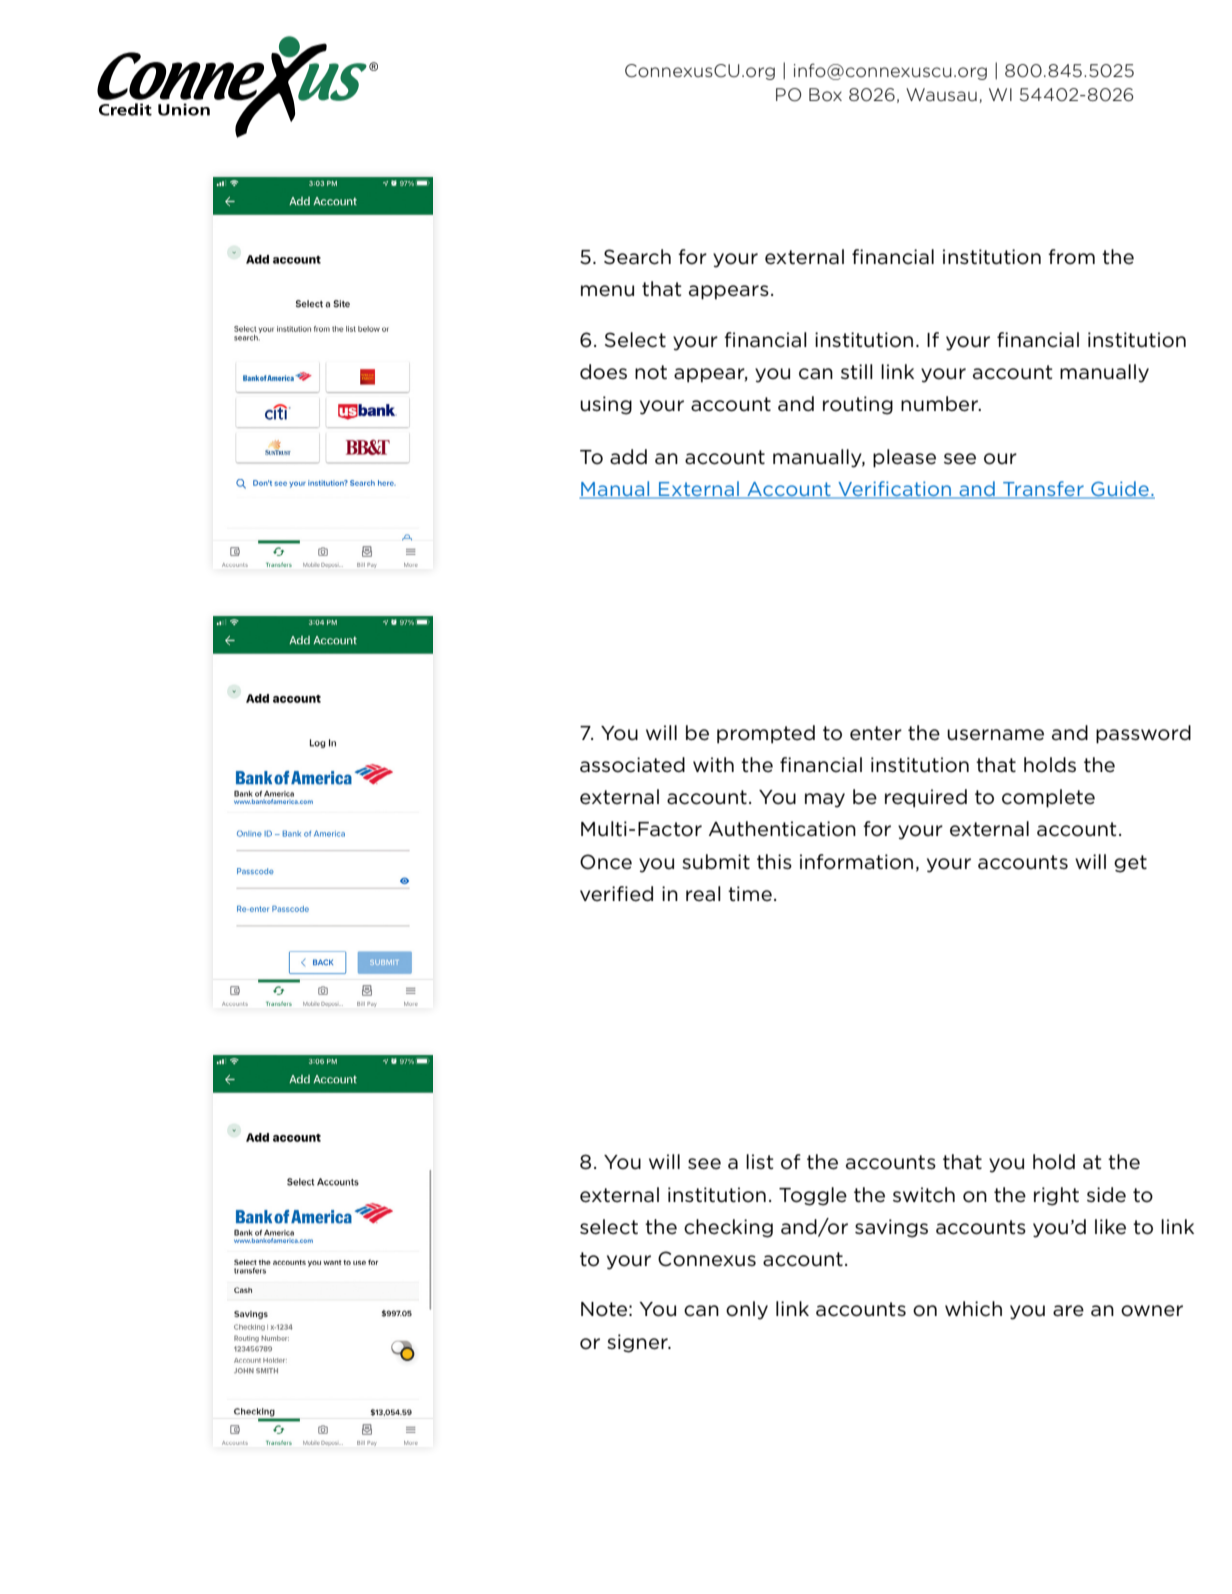 This screenshot has height=1594, width=1232. What do you see at coordinates (825, 95) in the screenshot?
I see `Box` at bounding box center [825, 95].
